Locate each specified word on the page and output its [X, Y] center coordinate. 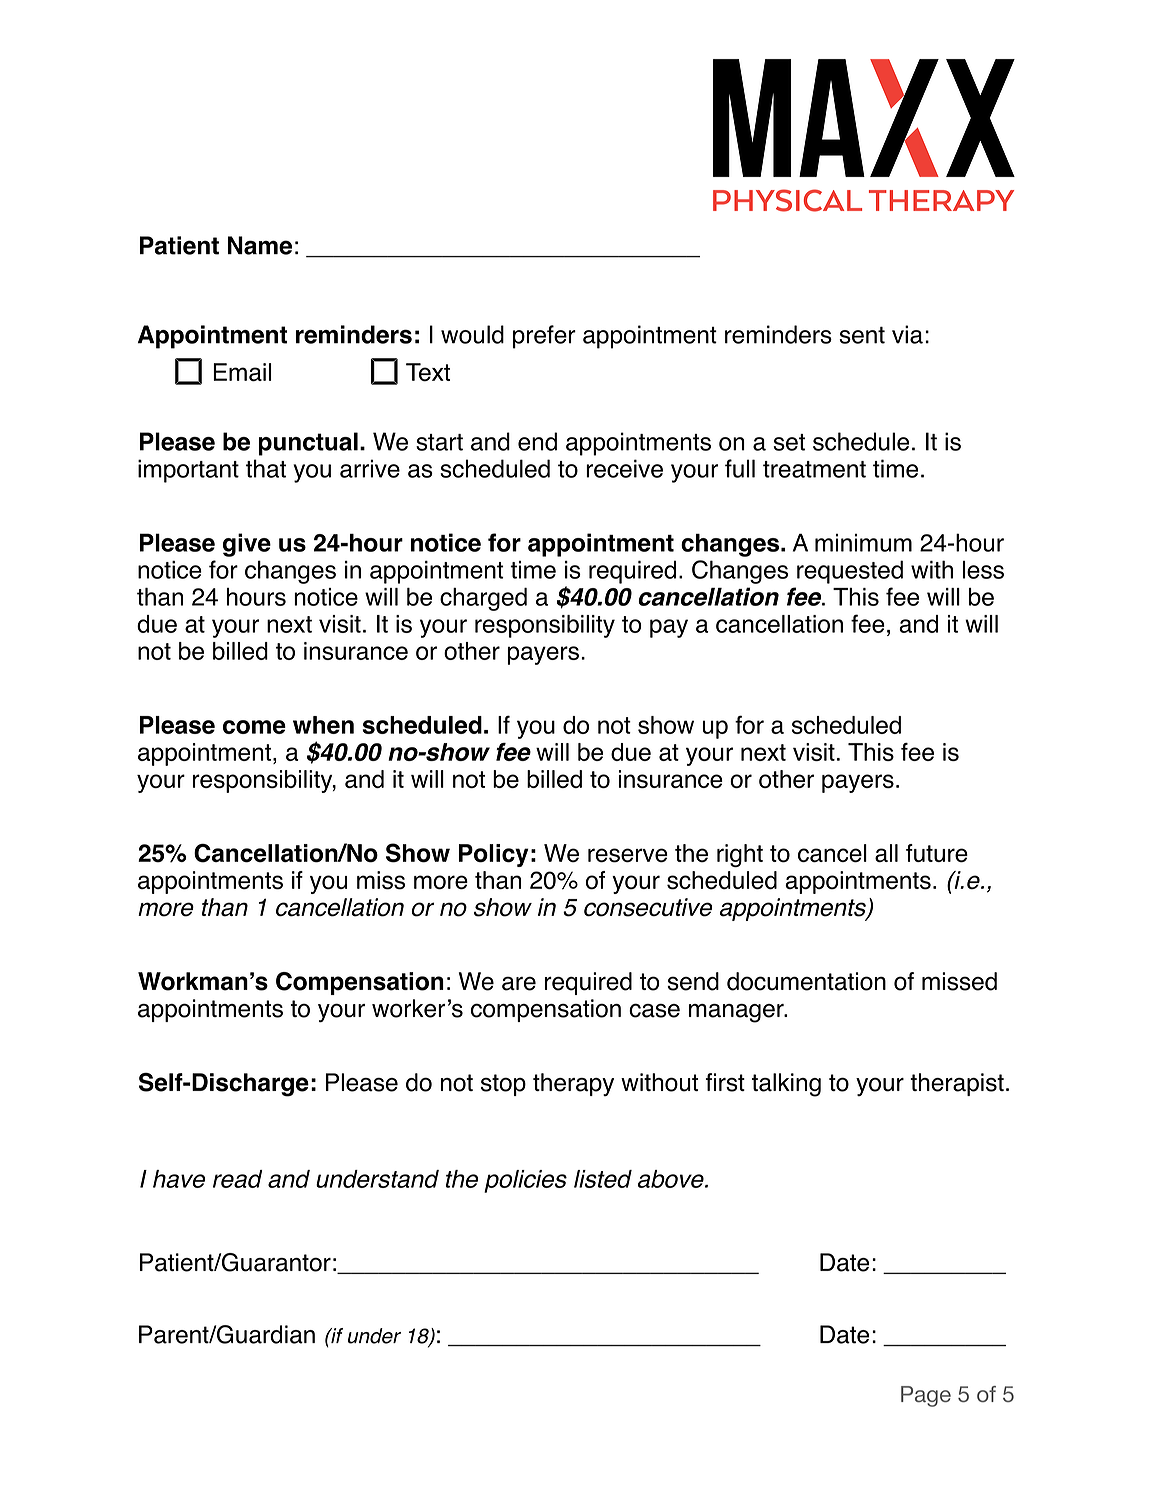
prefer [544, 337]
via [907, 334]
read [237, 1179]
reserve [628, 855]
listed [603, 1179]
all [886, 853]
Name [260, 245]
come [254, 727]
